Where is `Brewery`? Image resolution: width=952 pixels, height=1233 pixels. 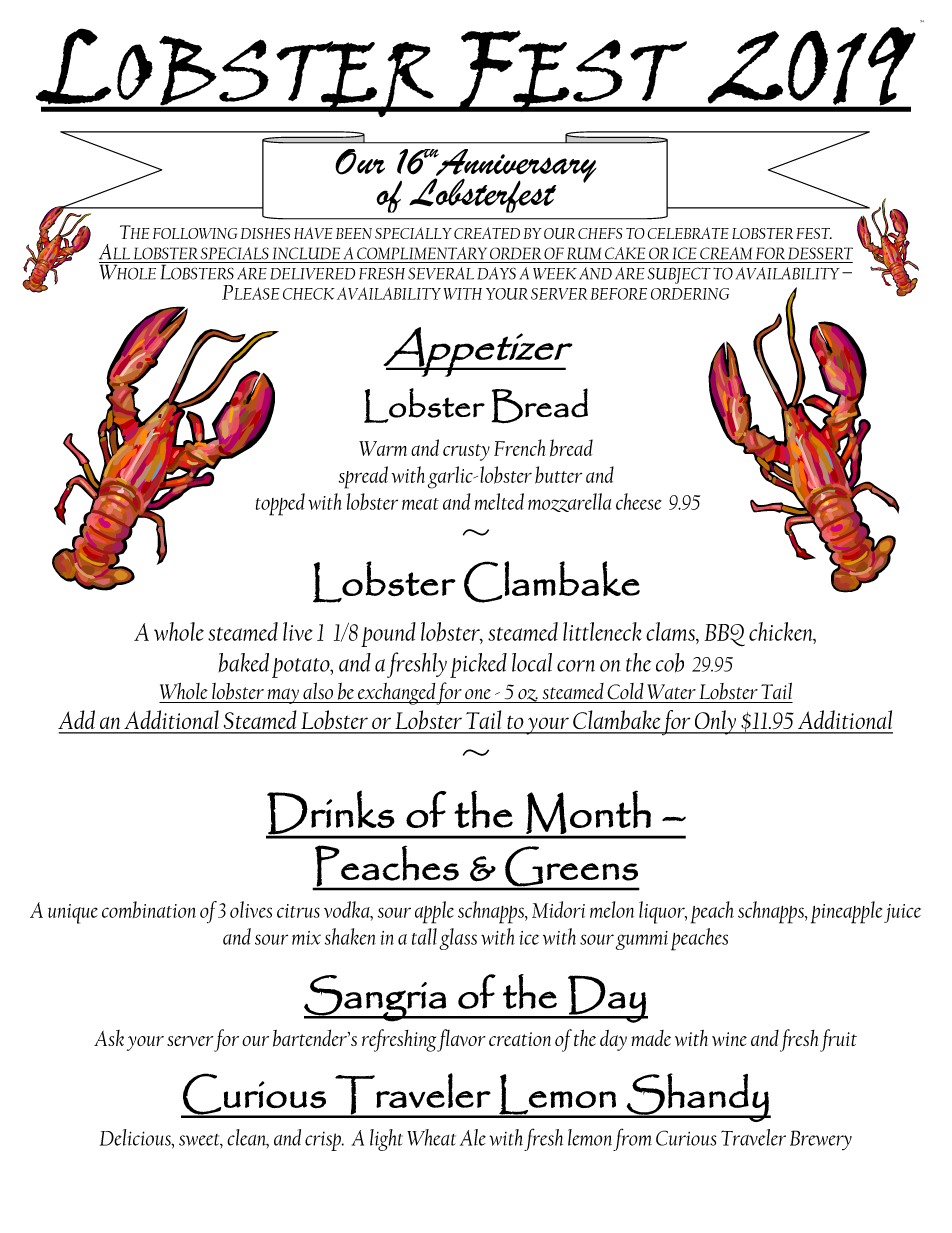
Brewery is located at coordinates (821, 1140).
